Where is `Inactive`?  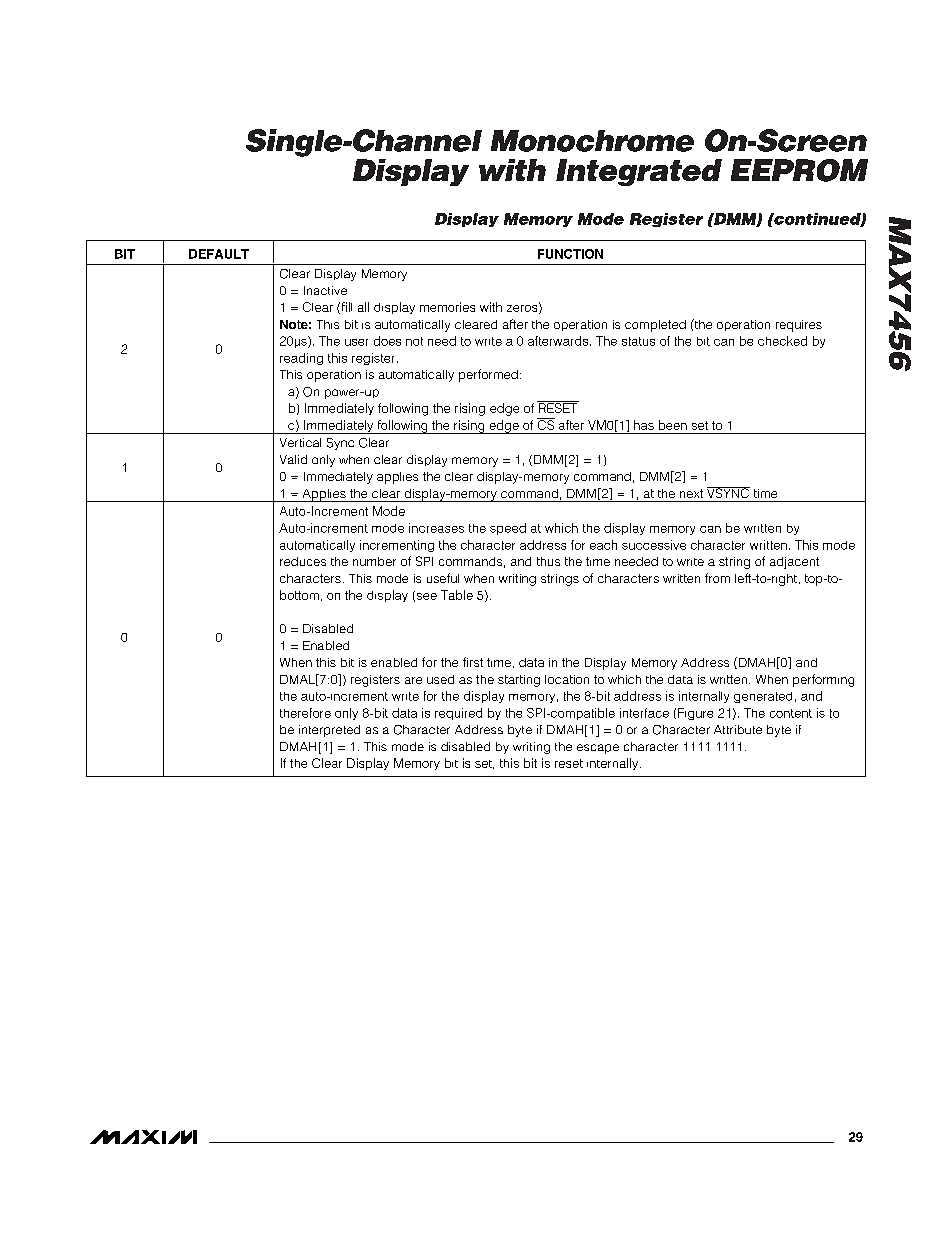
Inactive is located at coordinates (325, 290).
